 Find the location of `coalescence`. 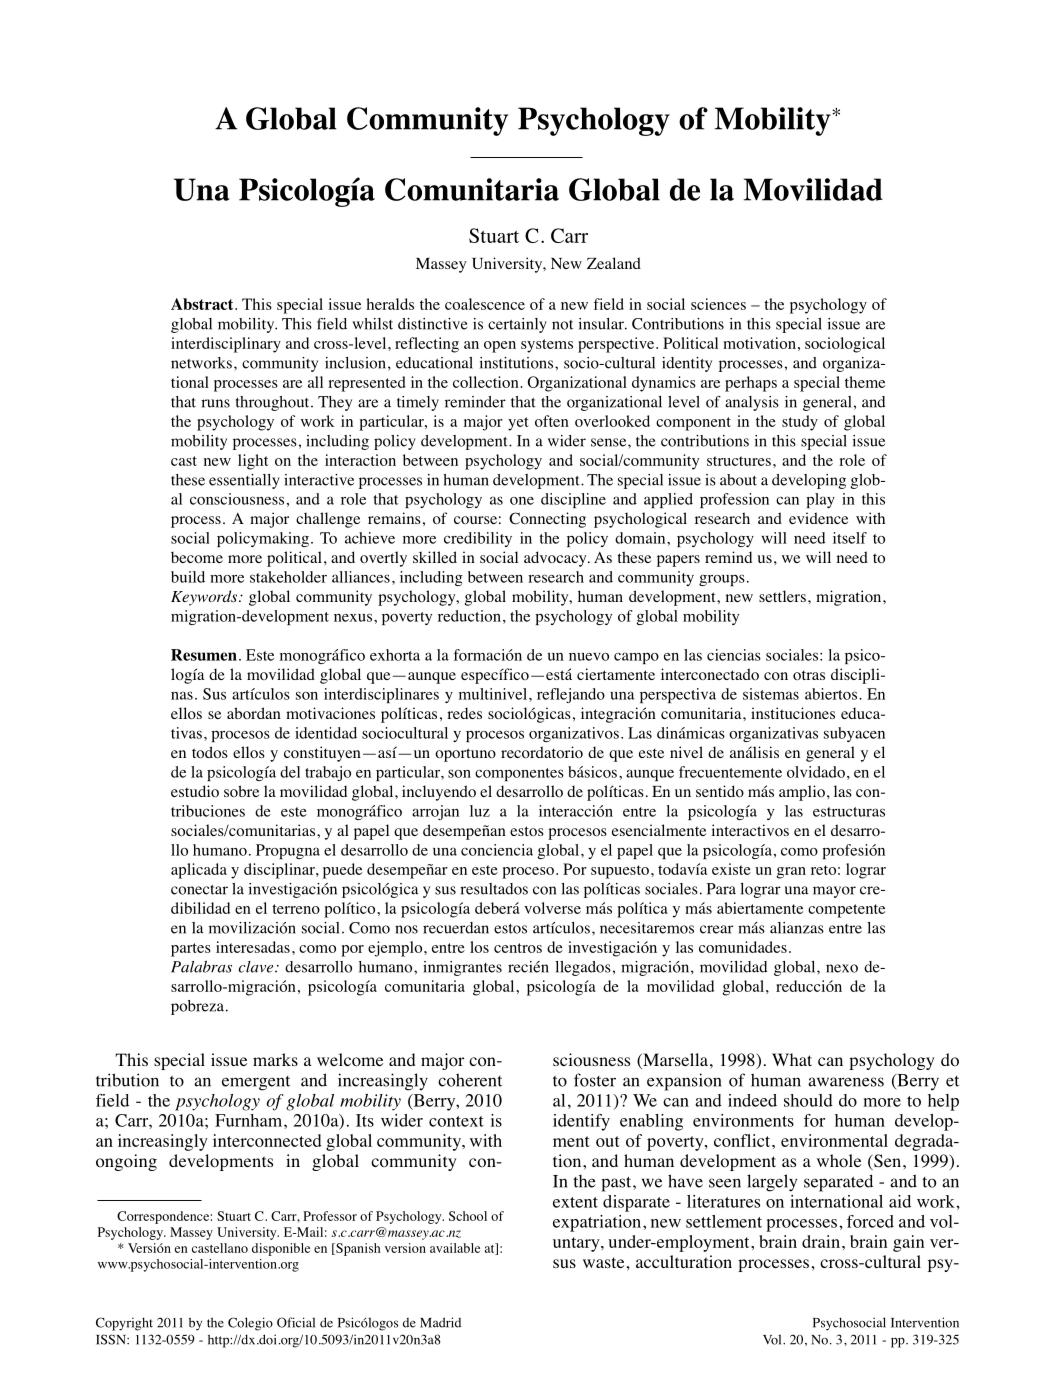

coalescence is located at coordinates (485, 304).
